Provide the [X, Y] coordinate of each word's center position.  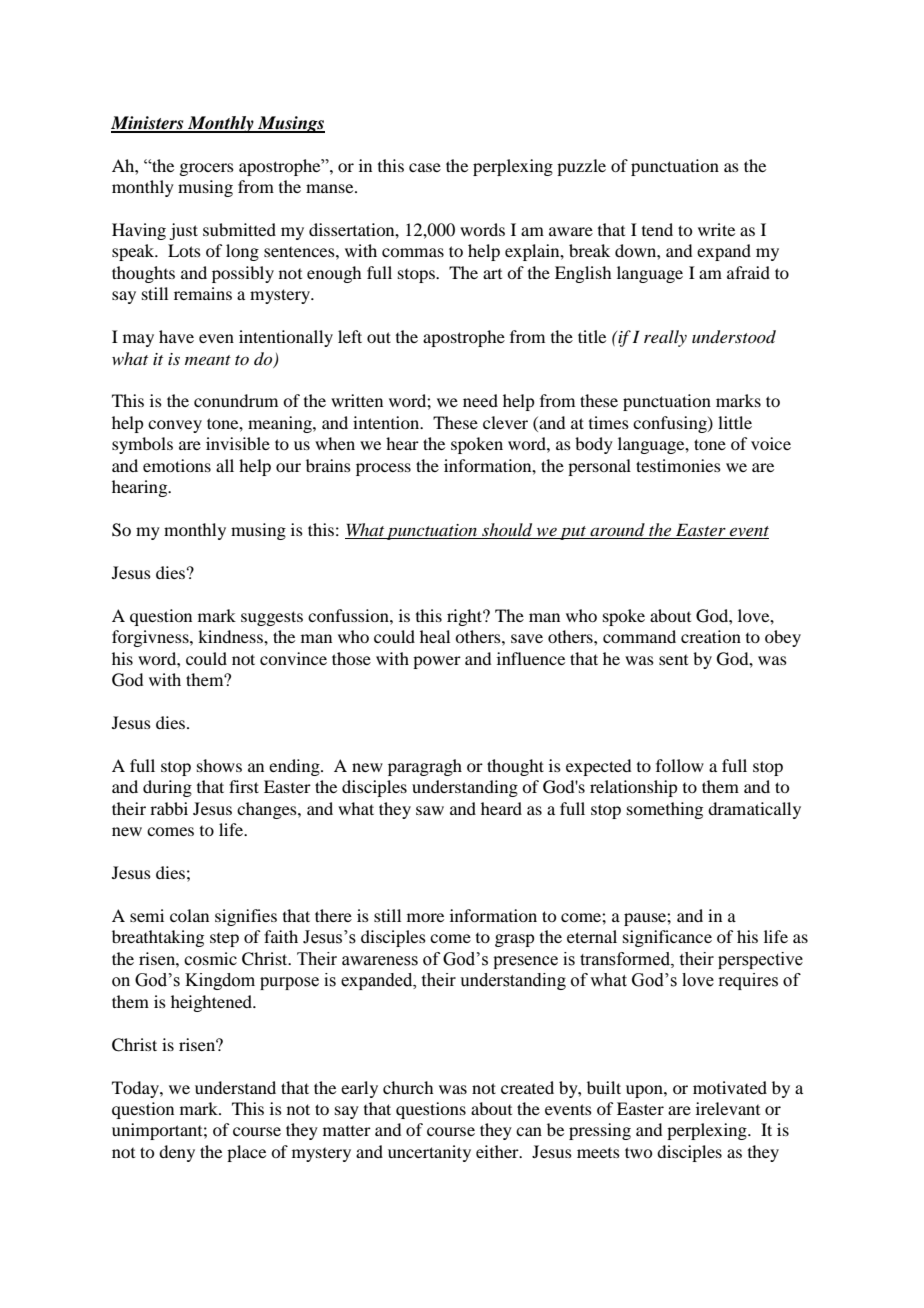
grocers [206, 169]
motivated [730, 1087]
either [498, 1151]
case [425, 167]
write [716, 229]
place [246, 1153]
